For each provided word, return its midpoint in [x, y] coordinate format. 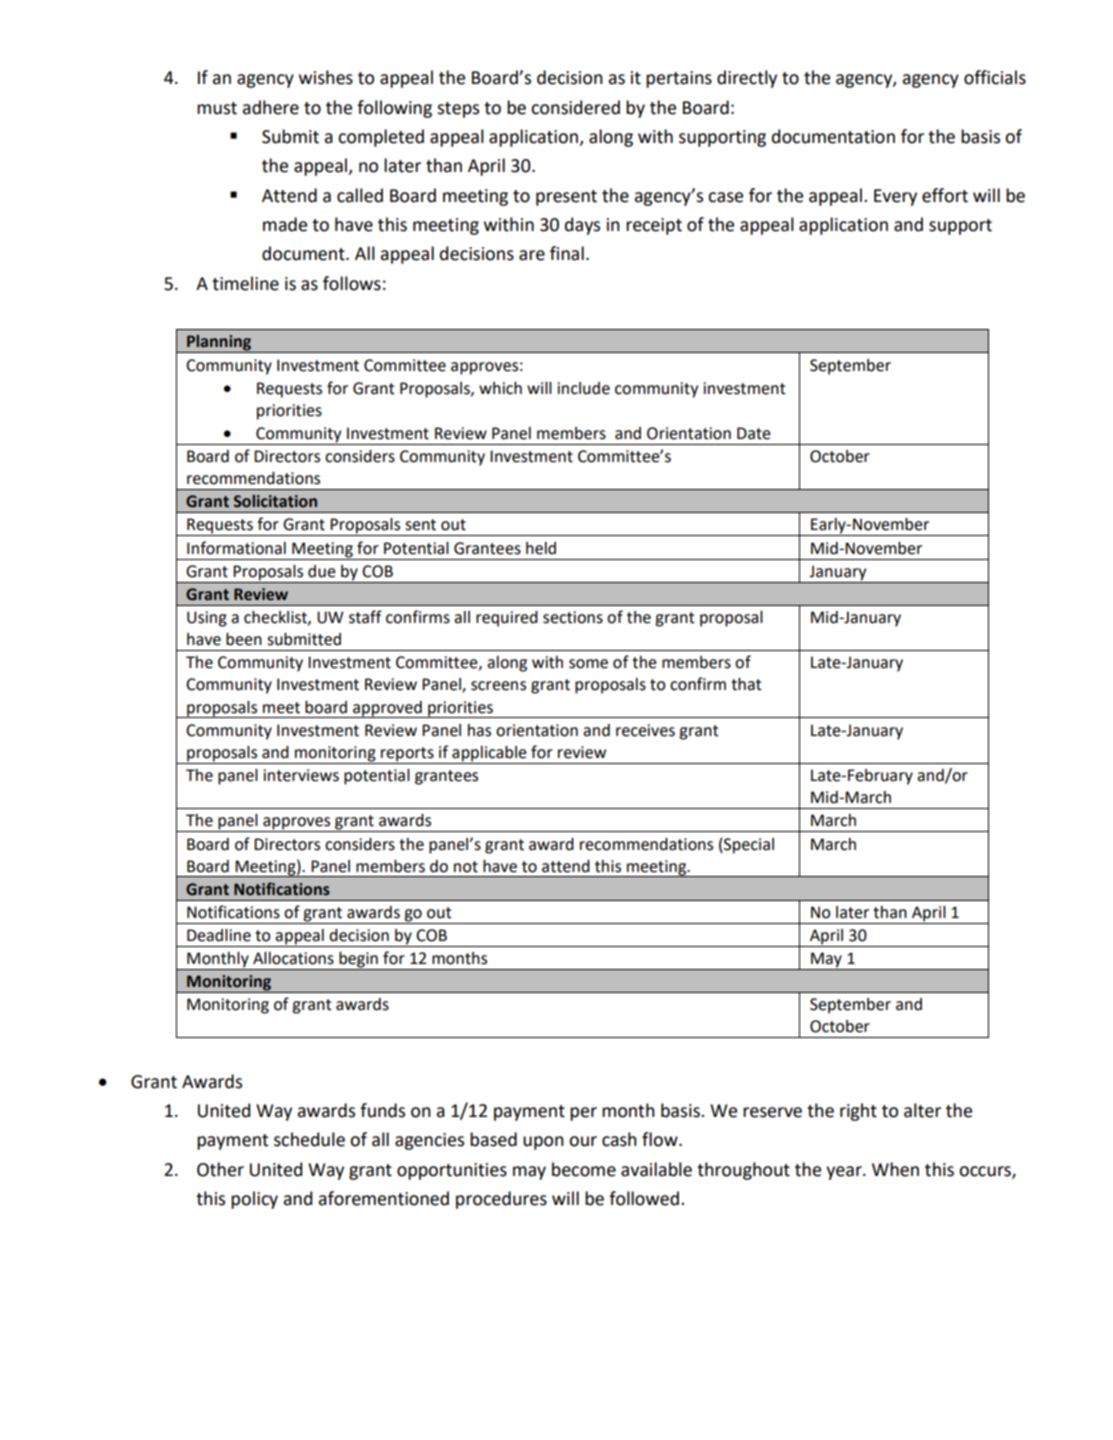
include [583, 388]
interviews [301, 775]
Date [754, 433]
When [895, 1169]
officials [995, 77]
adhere [271, 107]
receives [645, 730]
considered [575, 107]
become [584, 1169]
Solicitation [275, 501]
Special [748, 846]
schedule [309, 1139]
